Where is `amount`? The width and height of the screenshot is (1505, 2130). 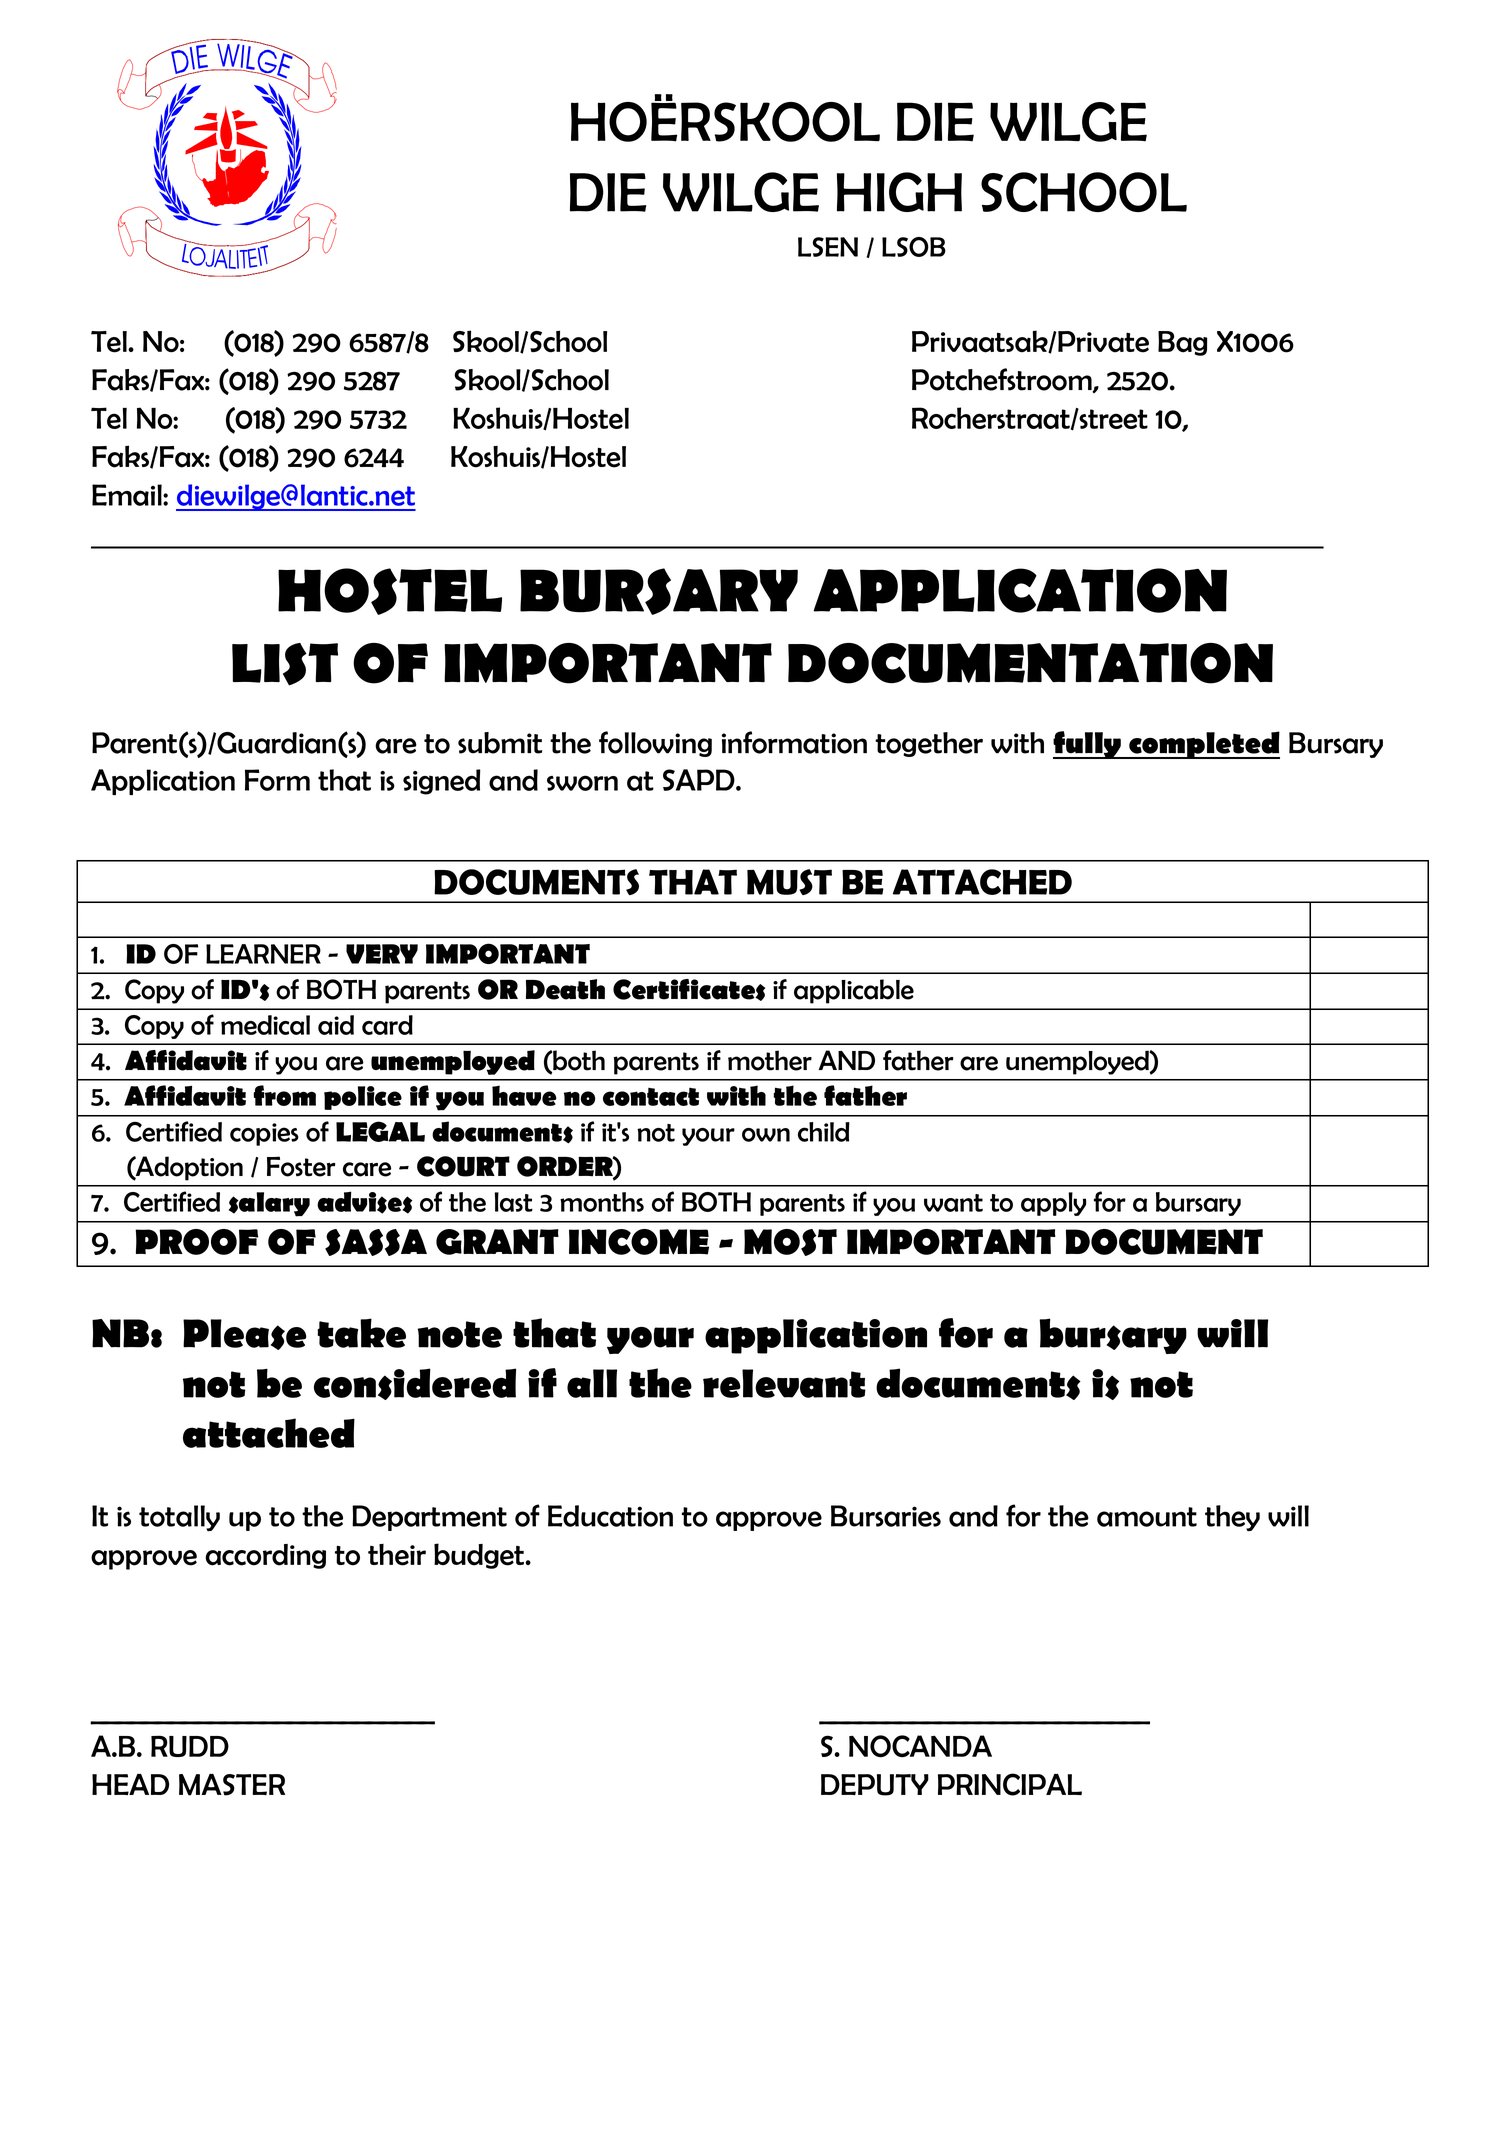
amount is located at coordinates (1147, 1517).
